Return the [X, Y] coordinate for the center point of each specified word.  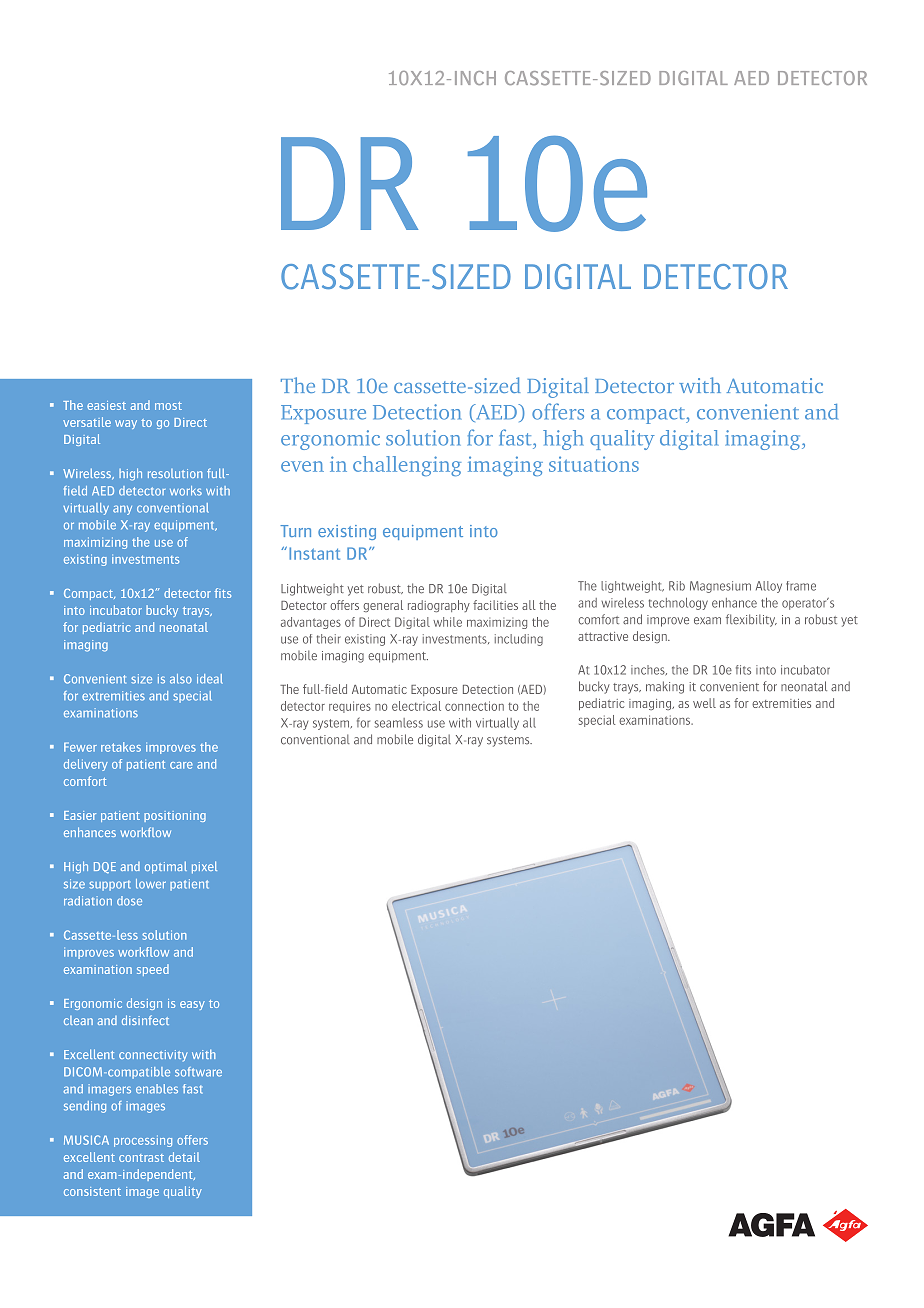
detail [184, 1157]
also [181, 679]
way [126, 424]
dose [129, 901]
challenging [407, 466]
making [665, 687]
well [704, 703]
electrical [416, 706]
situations [594, 464]
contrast [141, 1158]
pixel [204, 867]
